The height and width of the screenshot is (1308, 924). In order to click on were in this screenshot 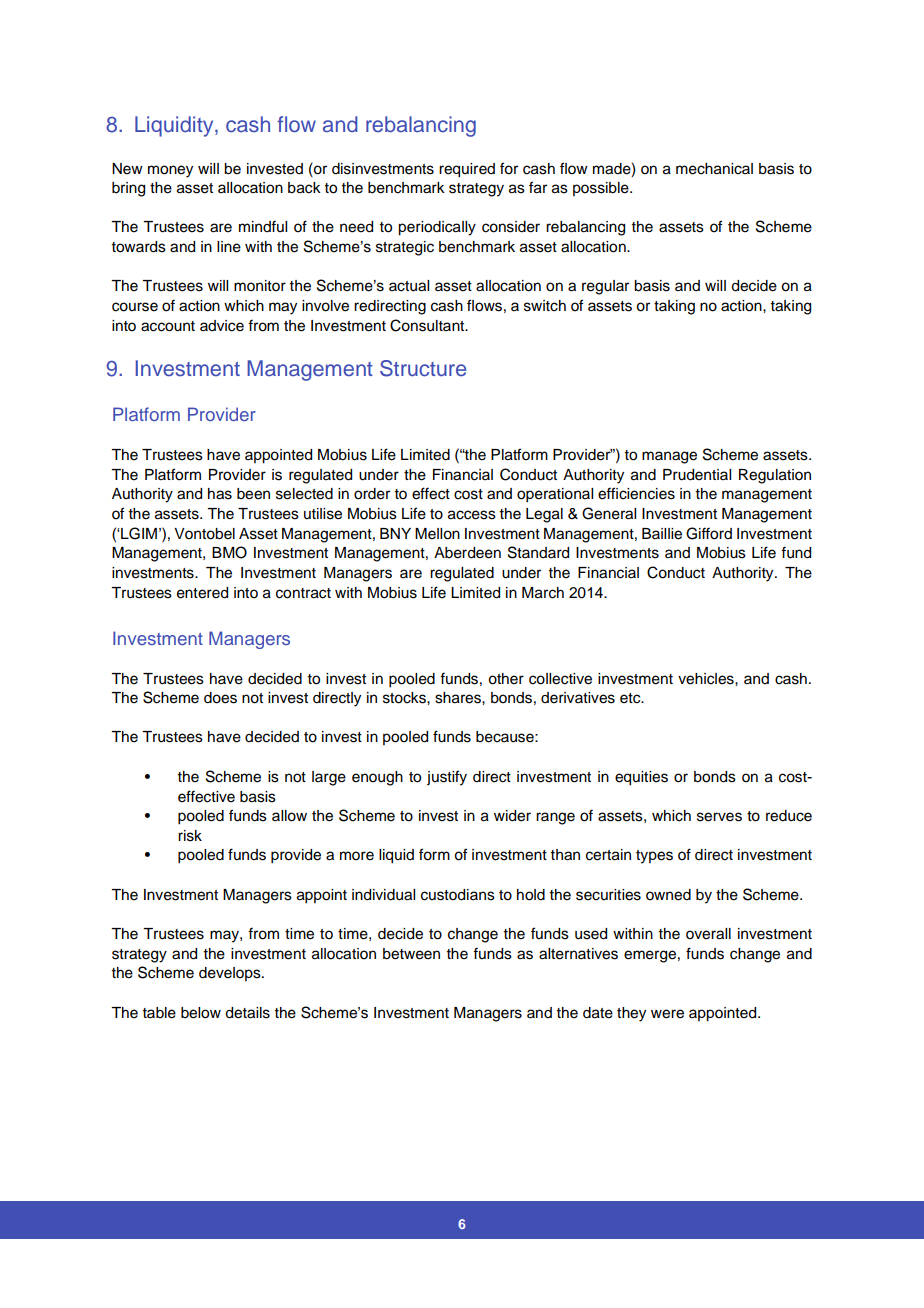, I will do `click(667, 1014)`.
